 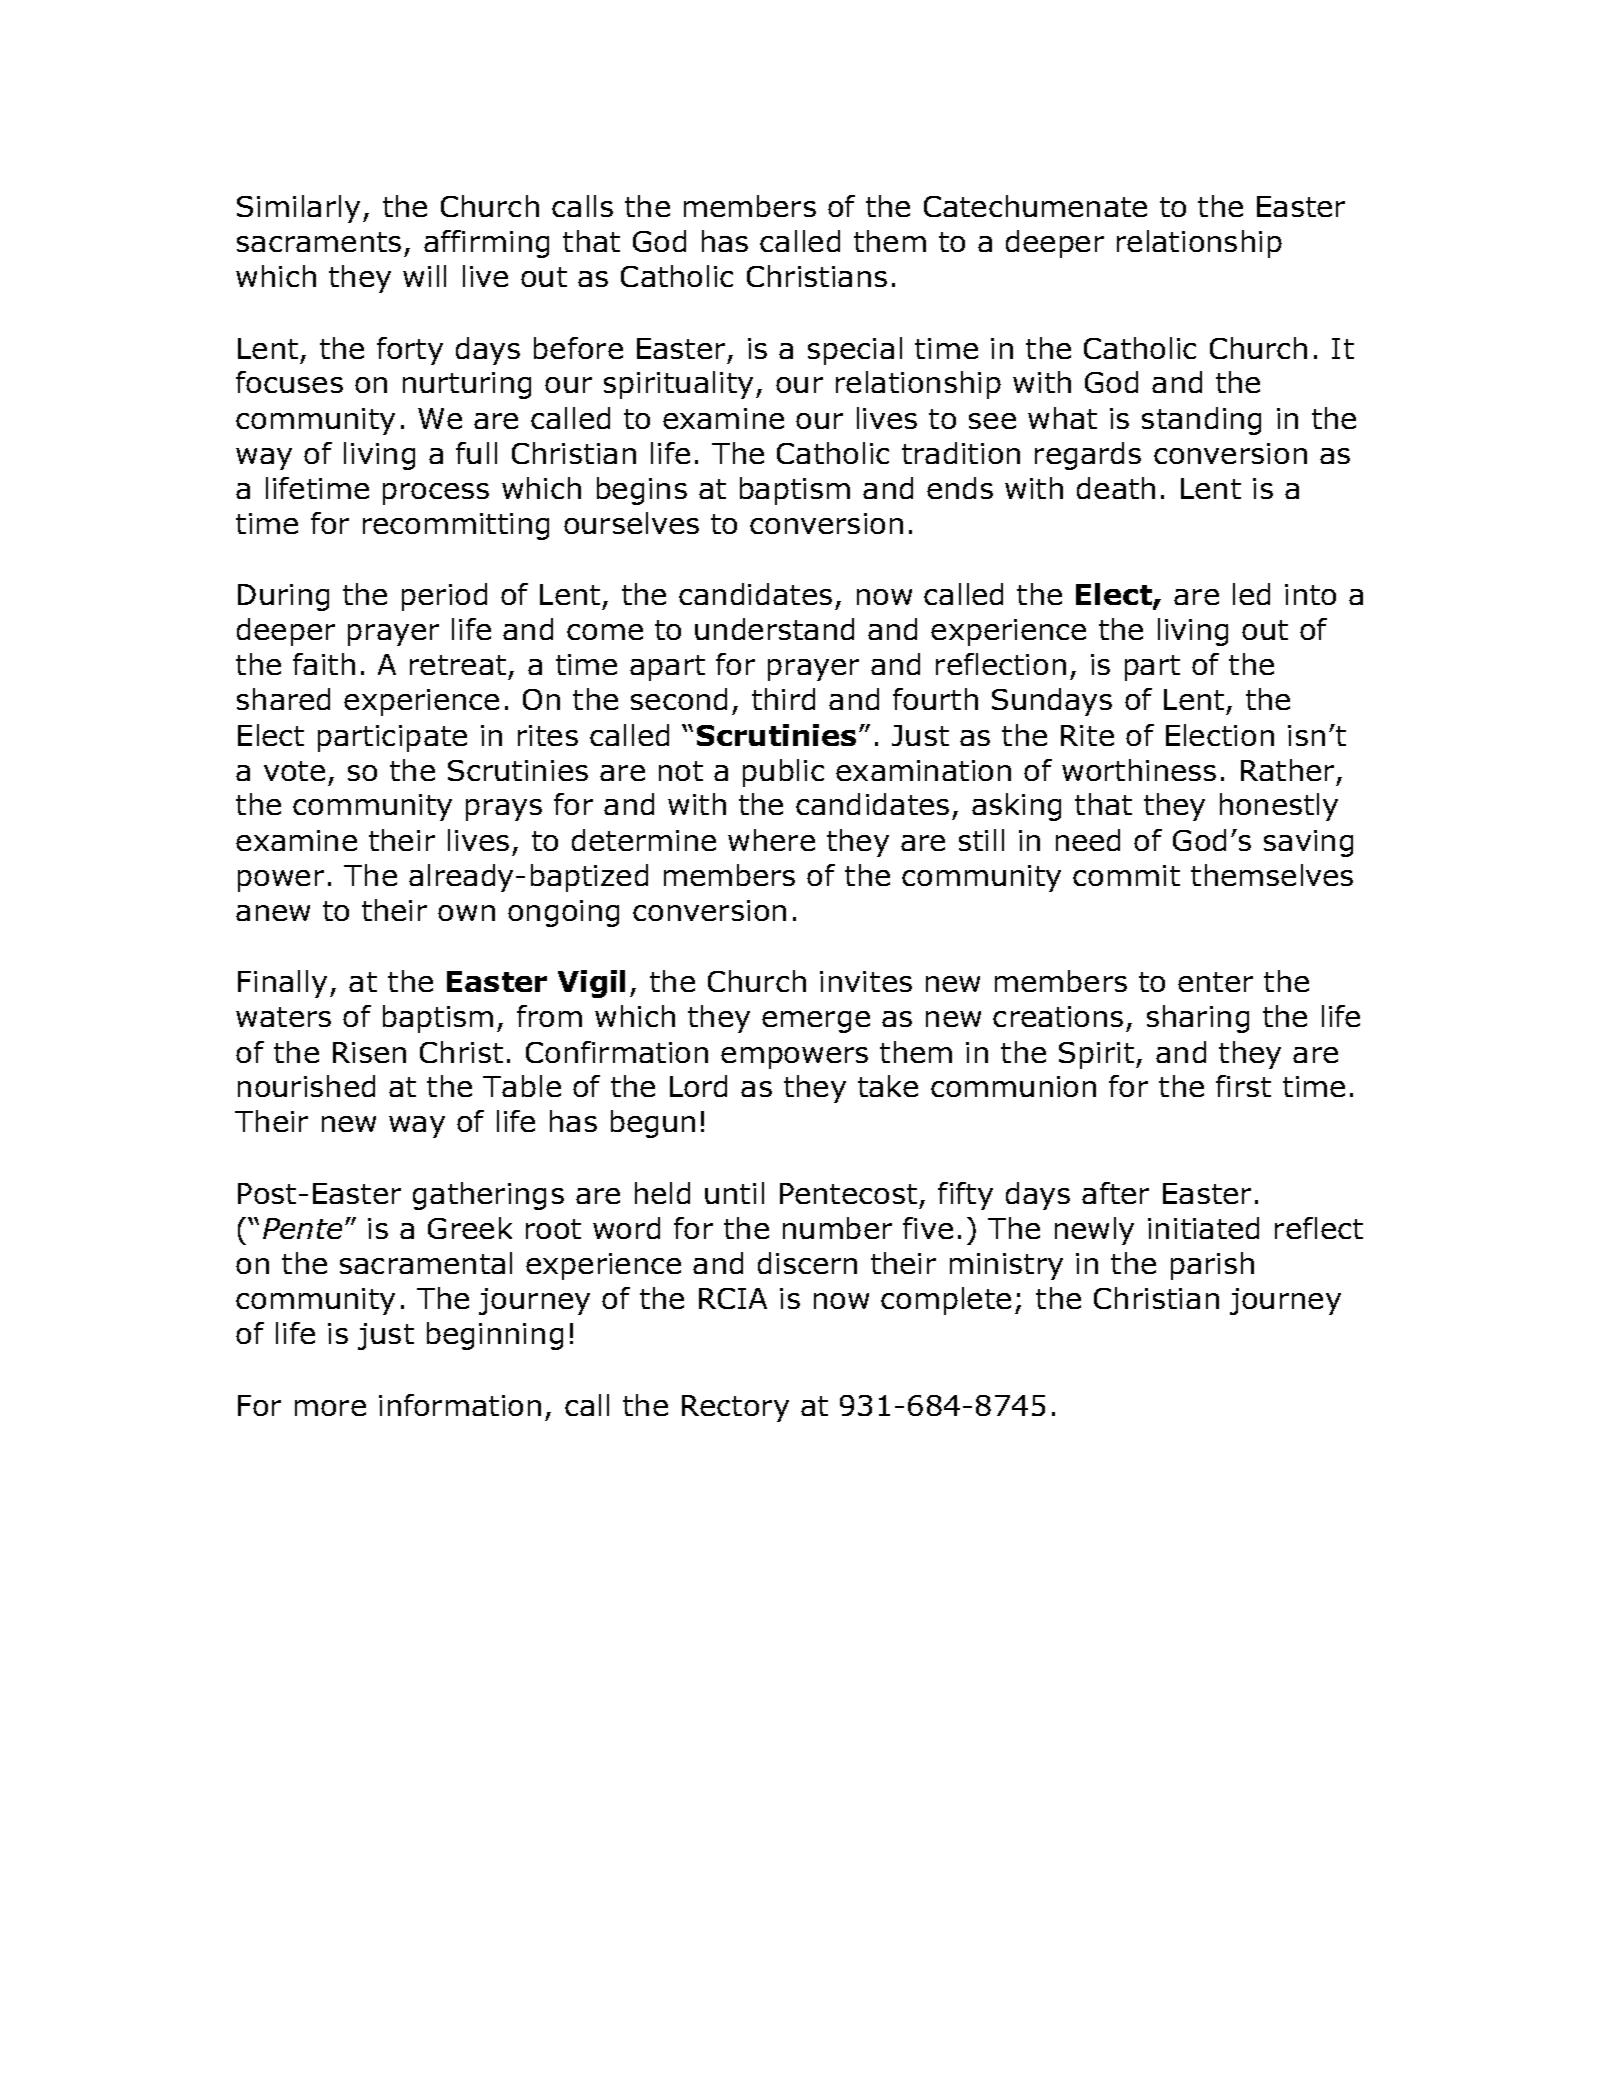 I want to click on information, so click(x=460, y=1405).
